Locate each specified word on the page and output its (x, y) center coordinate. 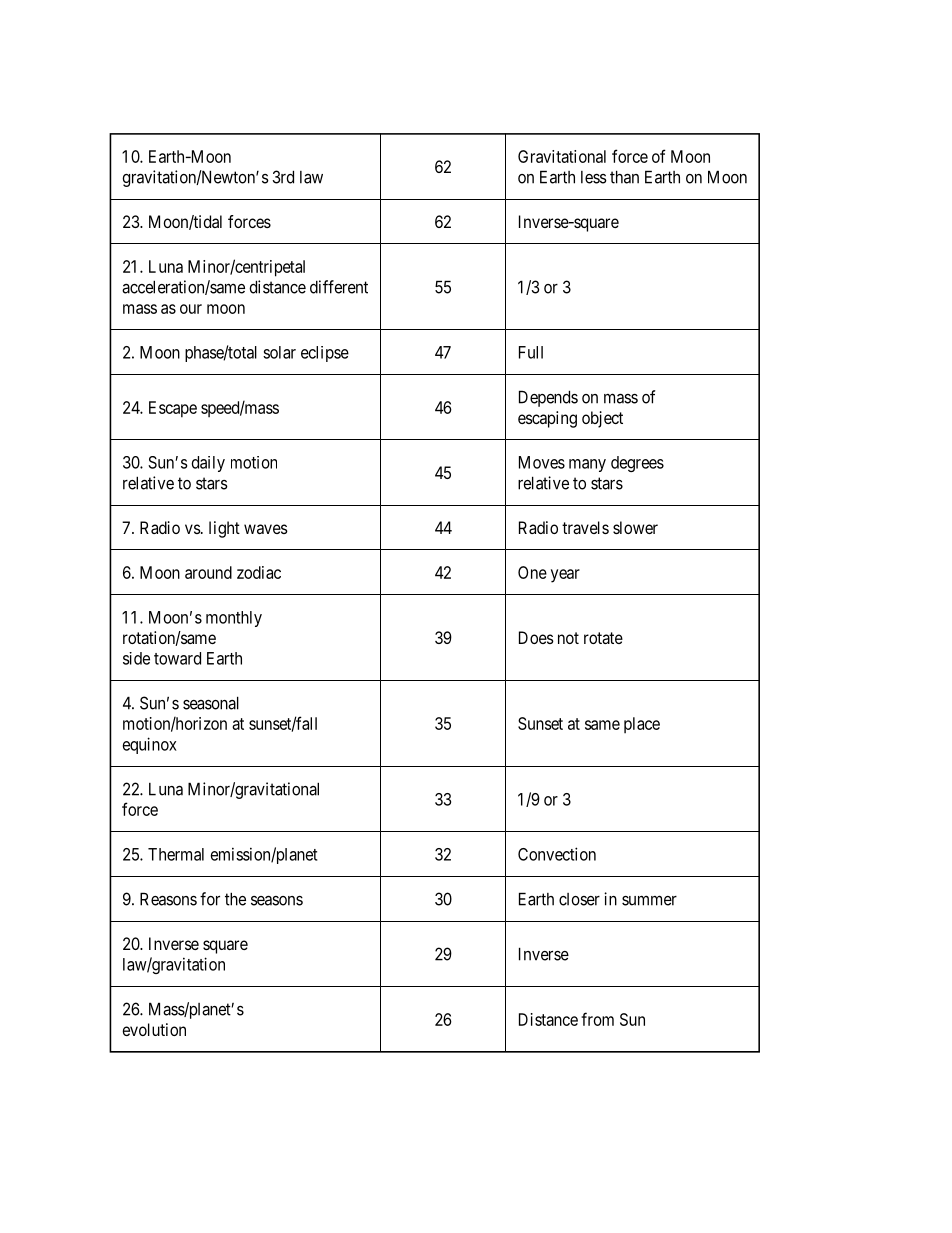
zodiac (259, 572)
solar (279, 352)
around (208, 572)
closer (579, 899)
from (597, 1019)
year (565, 576)
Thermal (176, 854)
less (594, 177)
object (602, 419)
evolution (154, 1029)
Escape (173, 409)
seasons (277, 901)
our (191, 309)
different (339, 287)
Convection (557, 854)
